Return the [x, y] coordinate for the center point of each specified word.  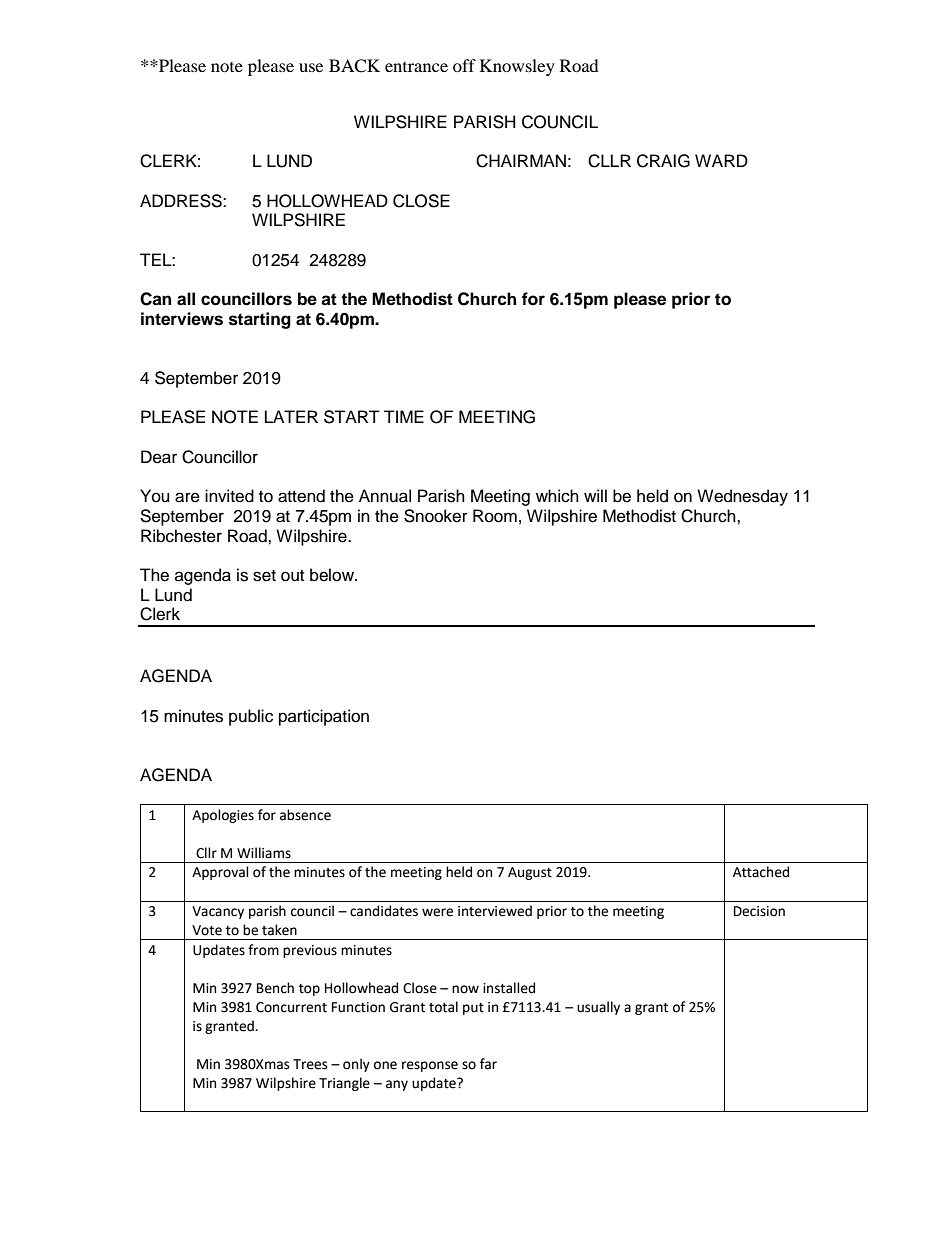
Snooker [436, 516]
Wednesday [742, 497]
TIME [404, 416]
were [437, 912]
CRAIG [663, 161]
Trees [310, 1064]
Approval [220, 873]
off [464, 65]
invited [229, 496]
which [557, 496]
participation [324, 717]
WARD [721, 160]
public [251, 717]
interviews [182, 319]
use [311, 67]
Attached [761, 872]
